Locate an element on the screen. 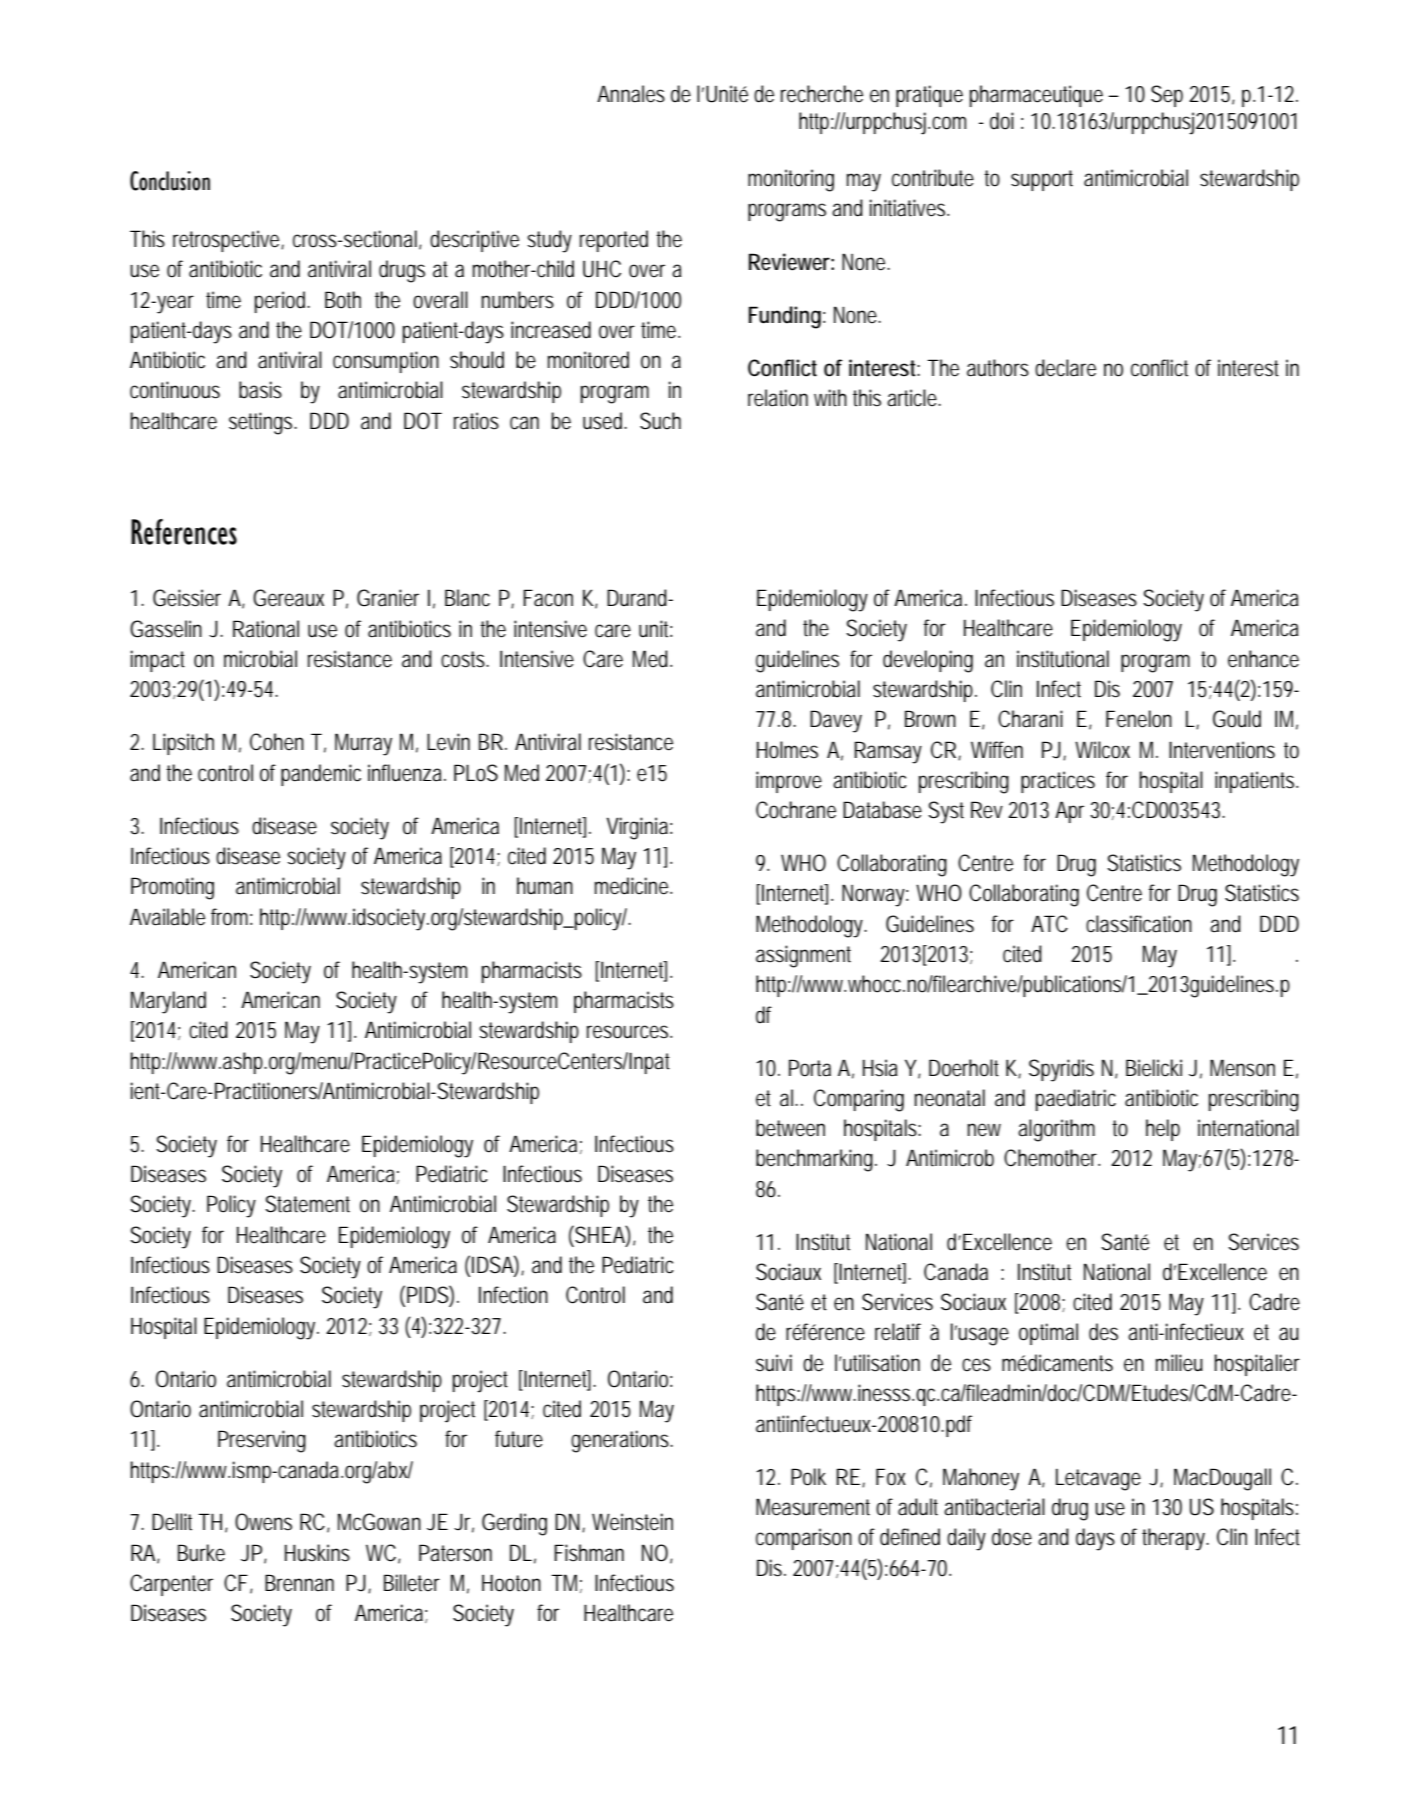  Such is located at coordinates (660, 421).
